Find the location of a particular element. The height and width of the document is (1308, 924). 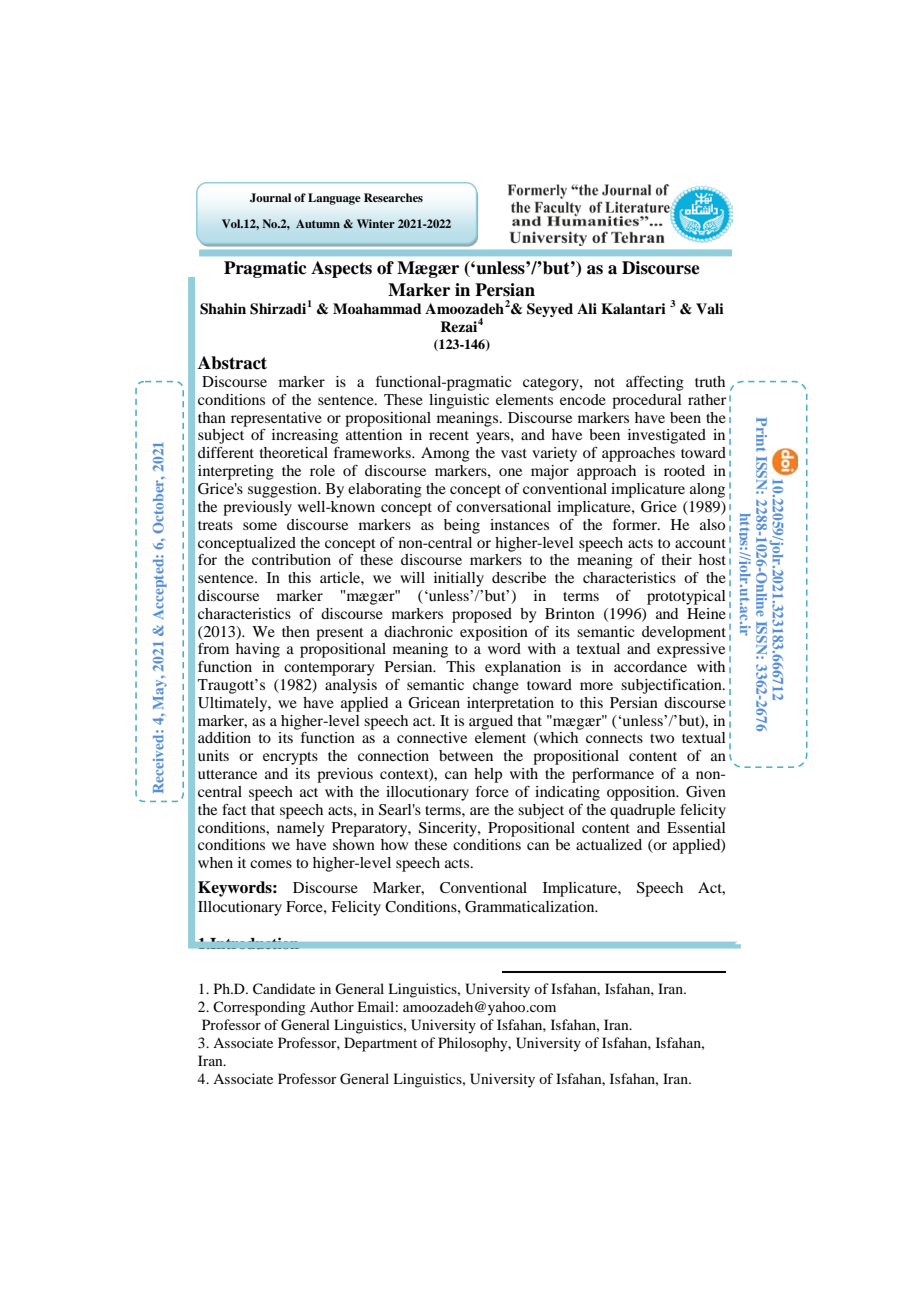

development is located at coordinates (684, 633).
